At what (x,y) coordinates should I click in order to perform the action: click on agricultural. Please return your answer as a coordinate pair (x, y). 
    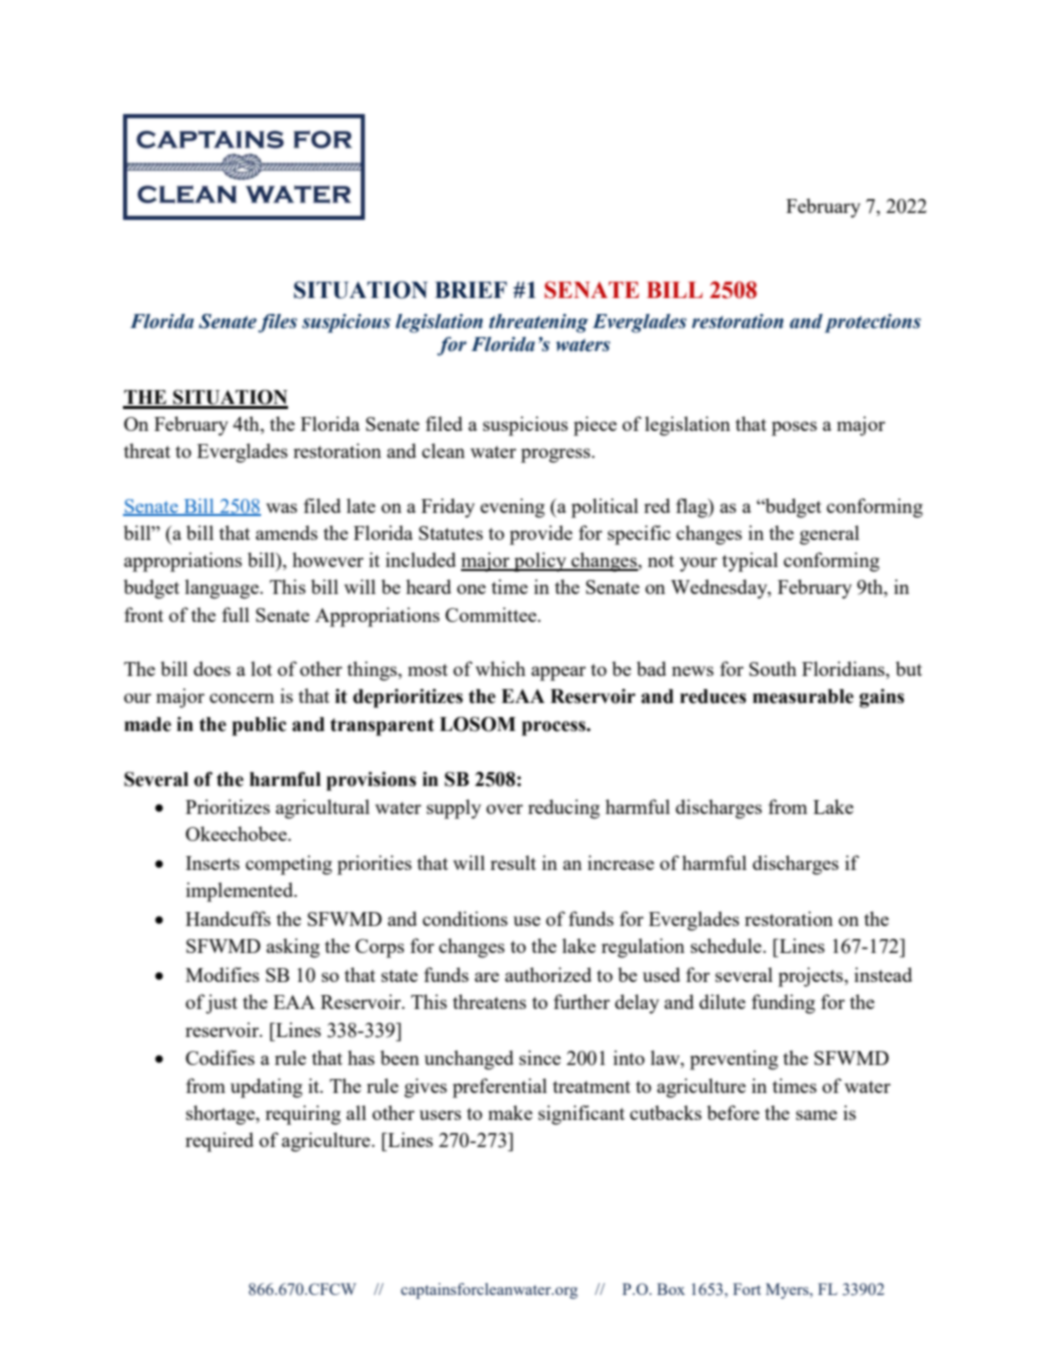
    Looking at the image, I should click on (323, 809).
